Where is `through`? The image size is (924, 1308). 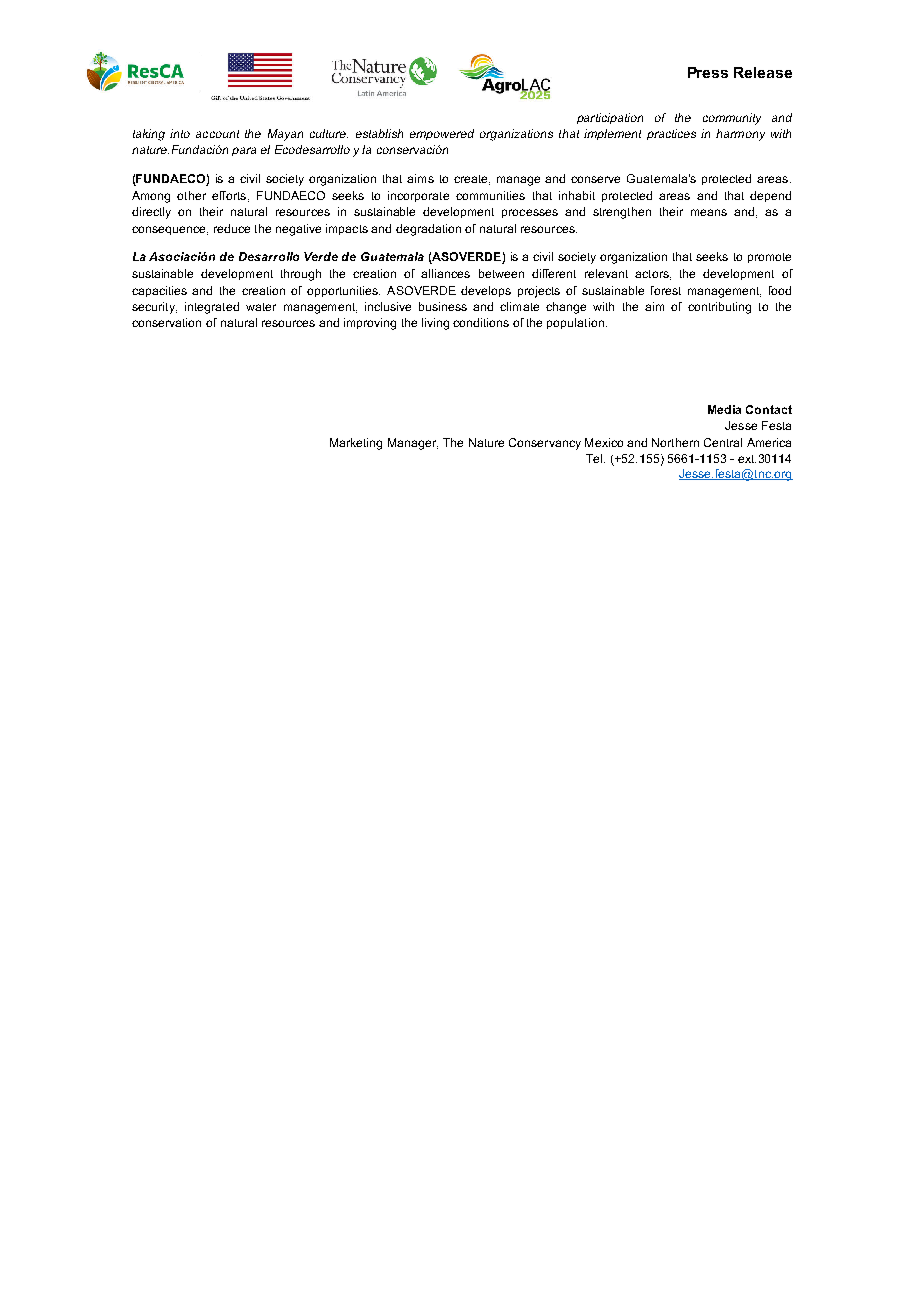
through is located at coordinates (301, 275).
